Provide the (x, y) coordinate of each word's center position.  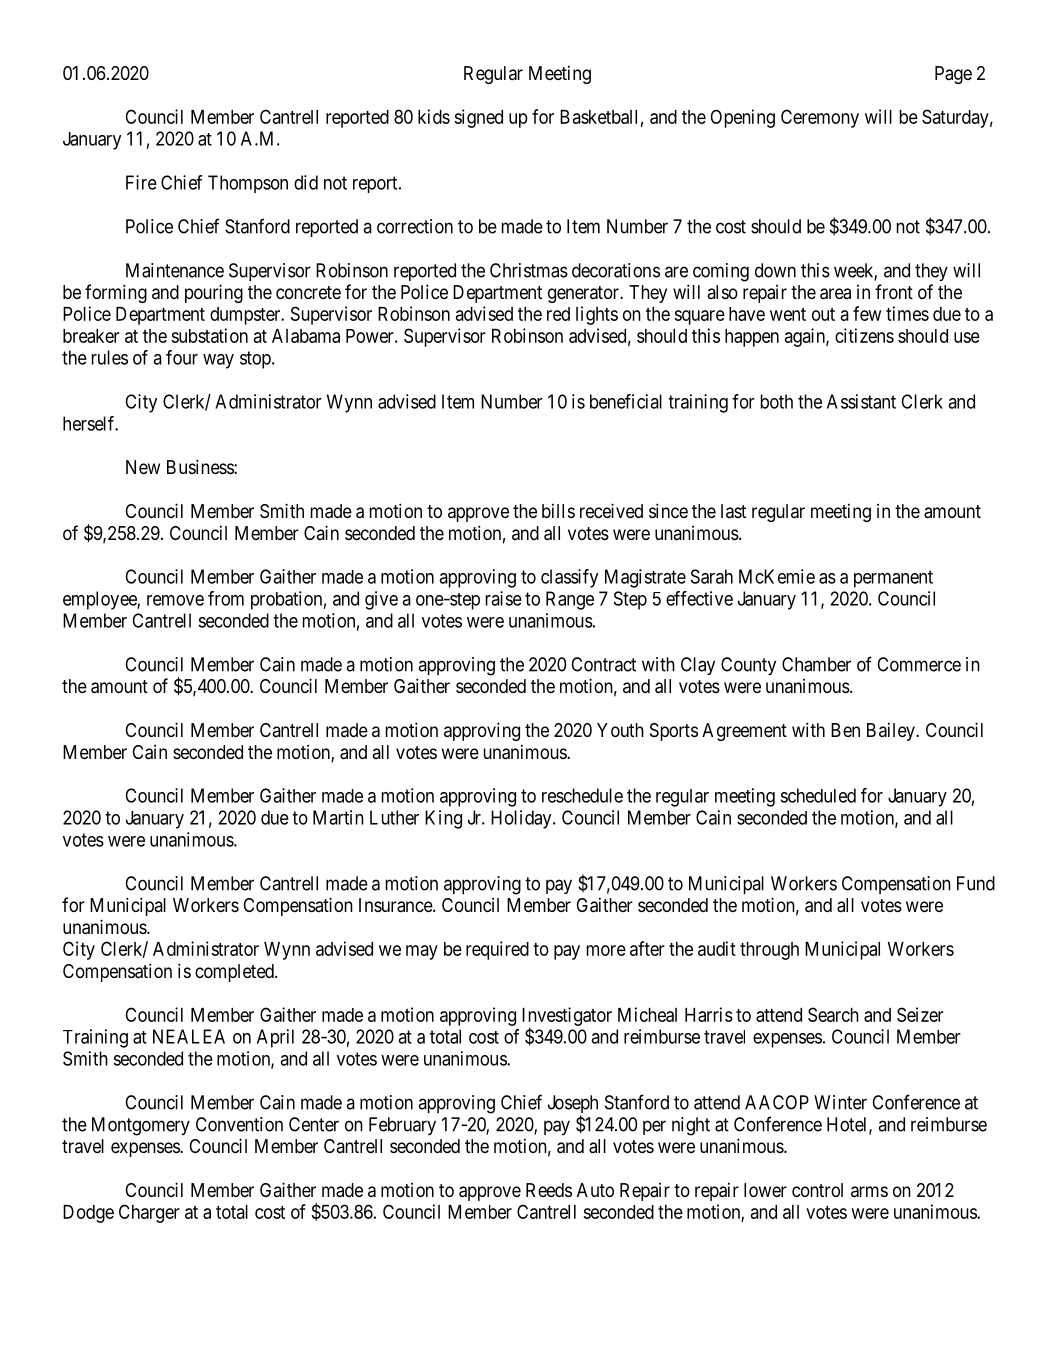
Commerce (919, 664)
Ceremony (820, 118)
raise (504, 598)
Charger (149, 1213)
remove (175, 600)
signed (479, 118)
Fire (141, 182)
